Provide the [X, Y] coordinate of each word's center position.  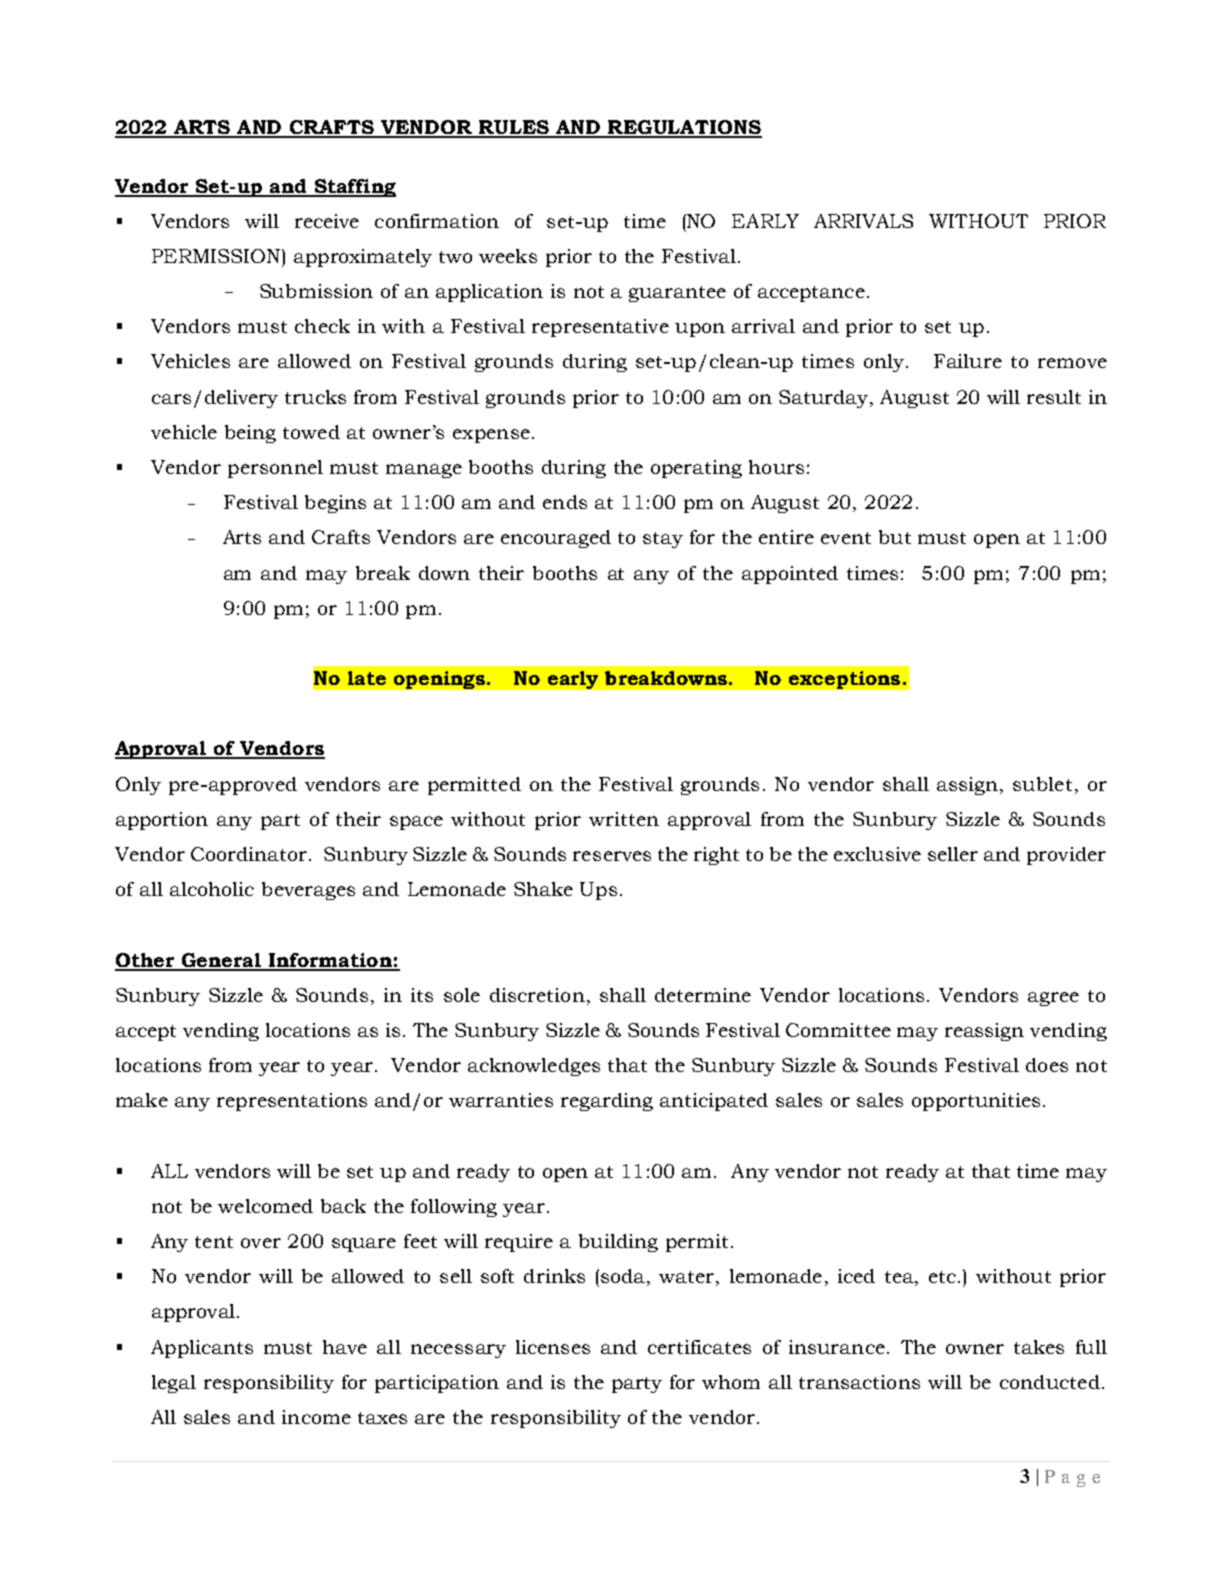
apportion [162, 821]
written [624, 819]
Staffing [354, 188]
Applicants [202, 1349]
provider [1066, 856]
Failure [968, 361]
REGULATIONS [684, 128]
